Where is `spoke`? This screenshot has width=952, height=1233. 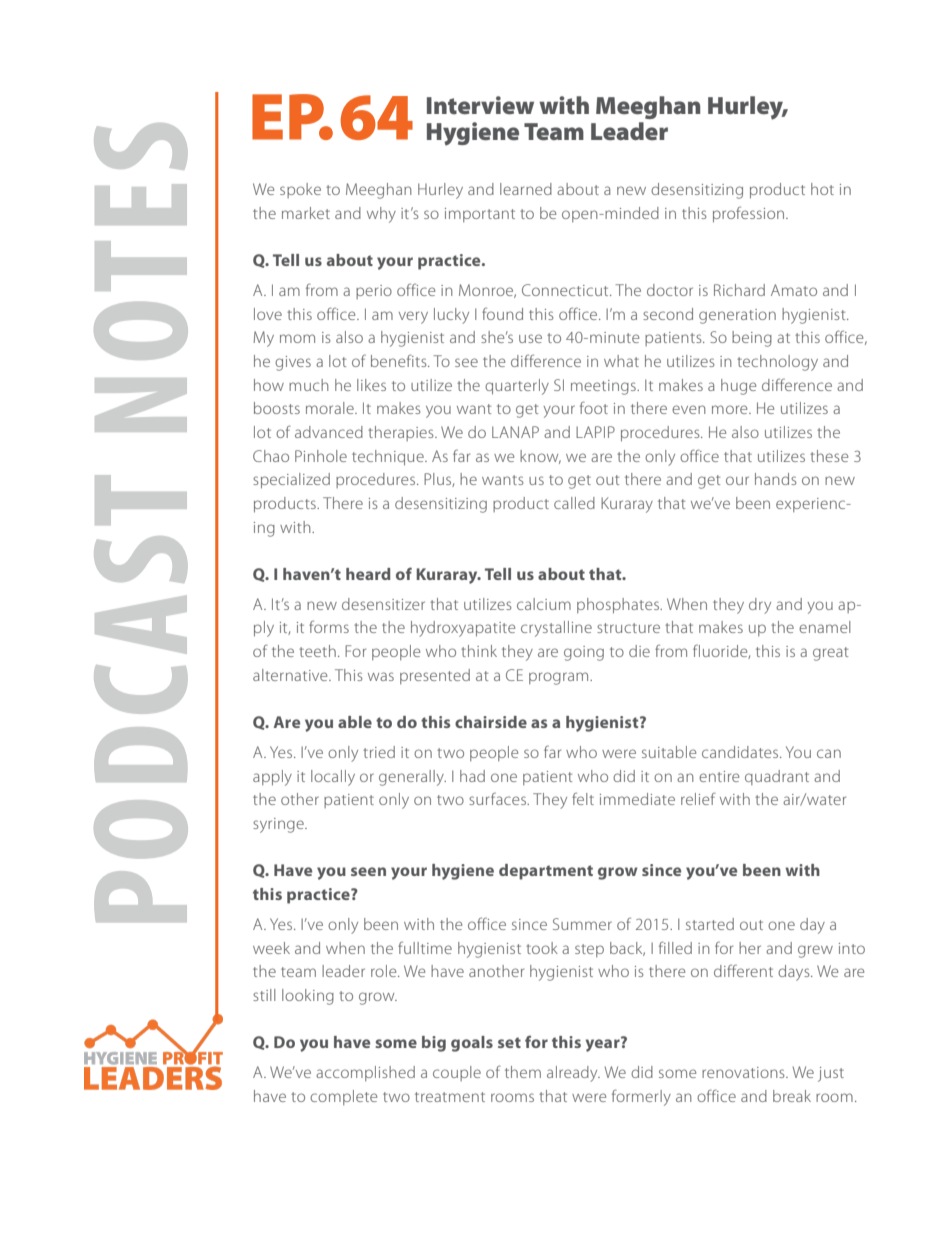
spoke is located at coordinates (300, 190).
